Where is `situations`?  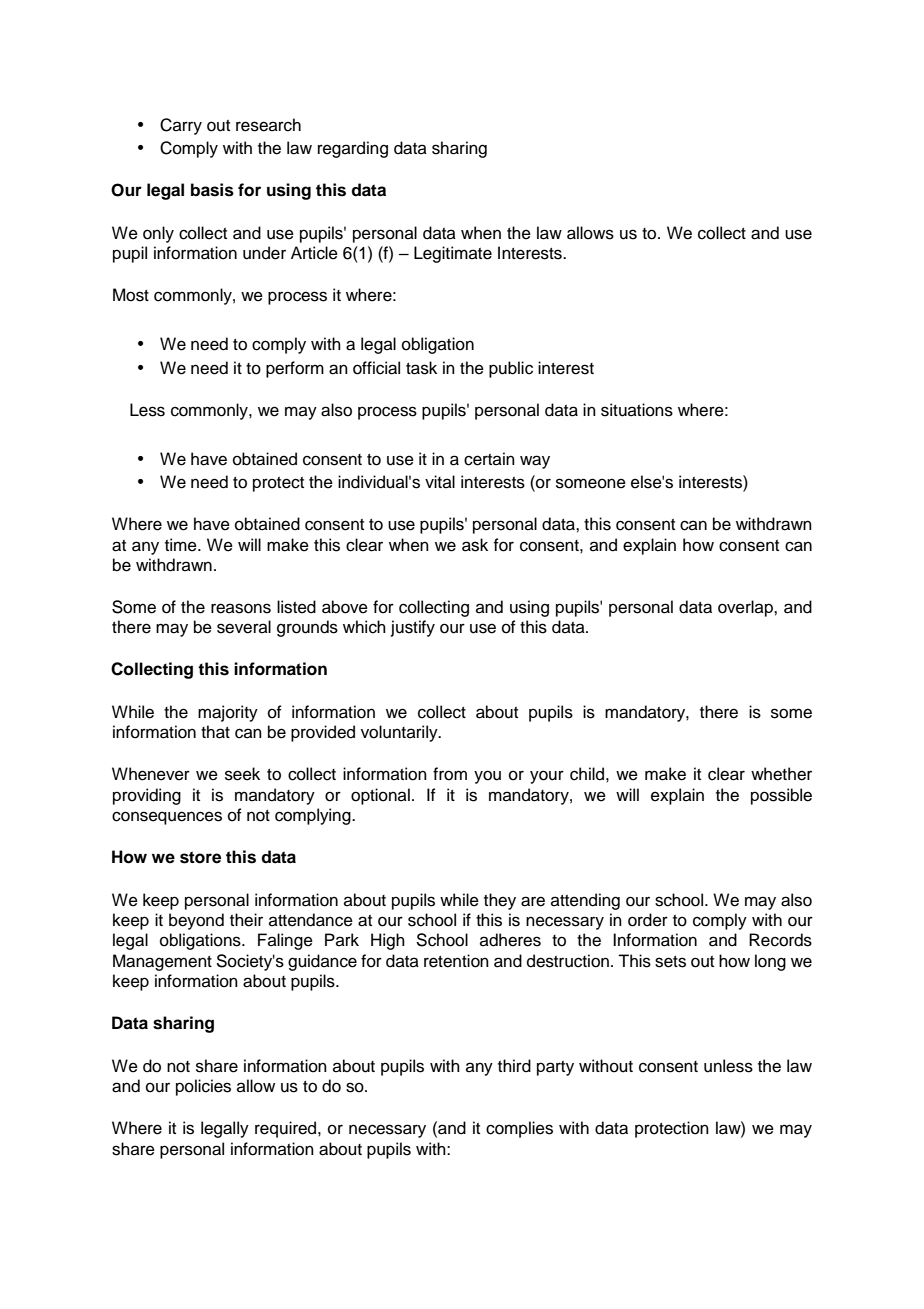 situations is located at coordinates (637, 410).
